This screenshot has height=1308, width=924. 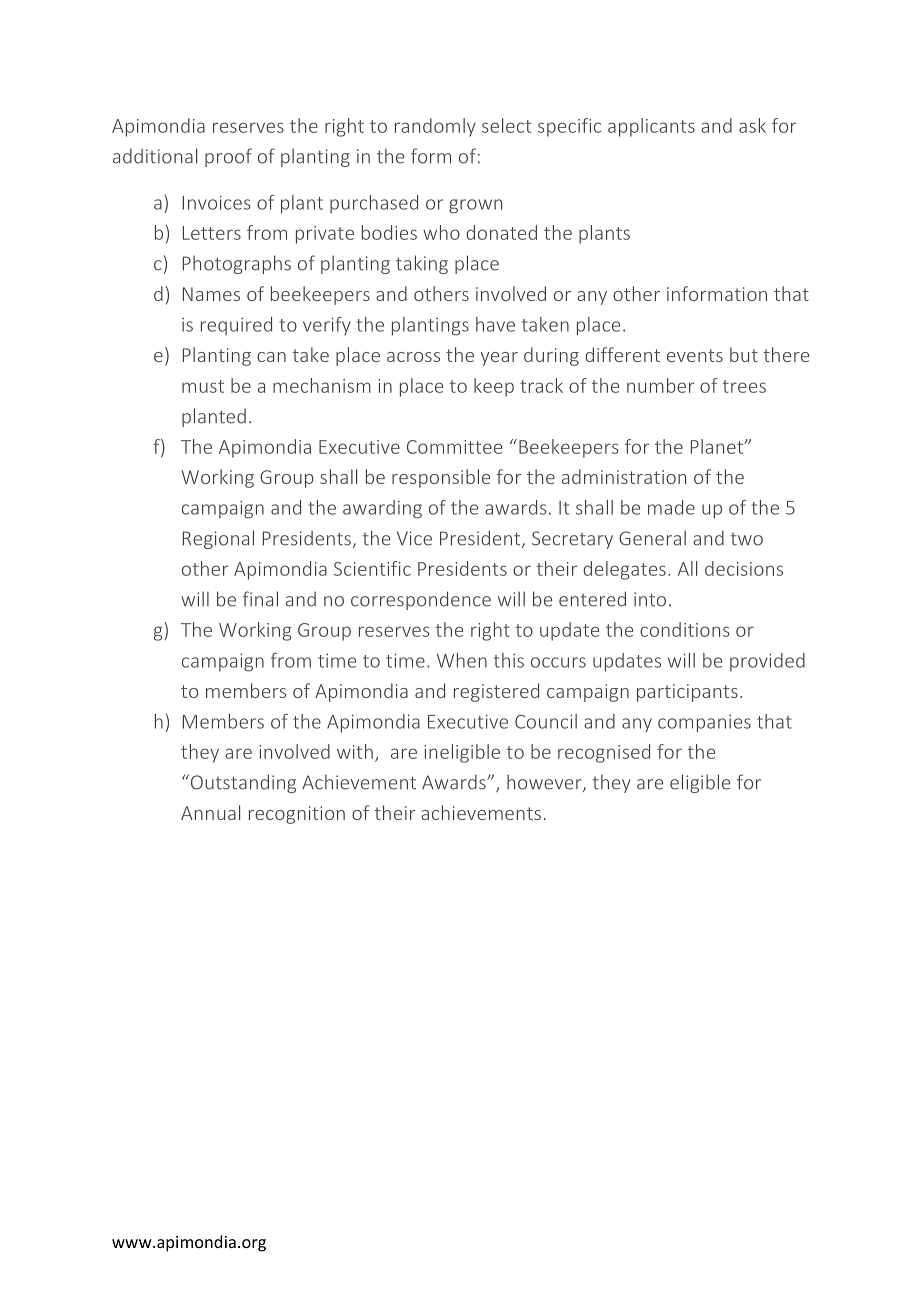 I want to click on final, so click(x=260, y=599).
